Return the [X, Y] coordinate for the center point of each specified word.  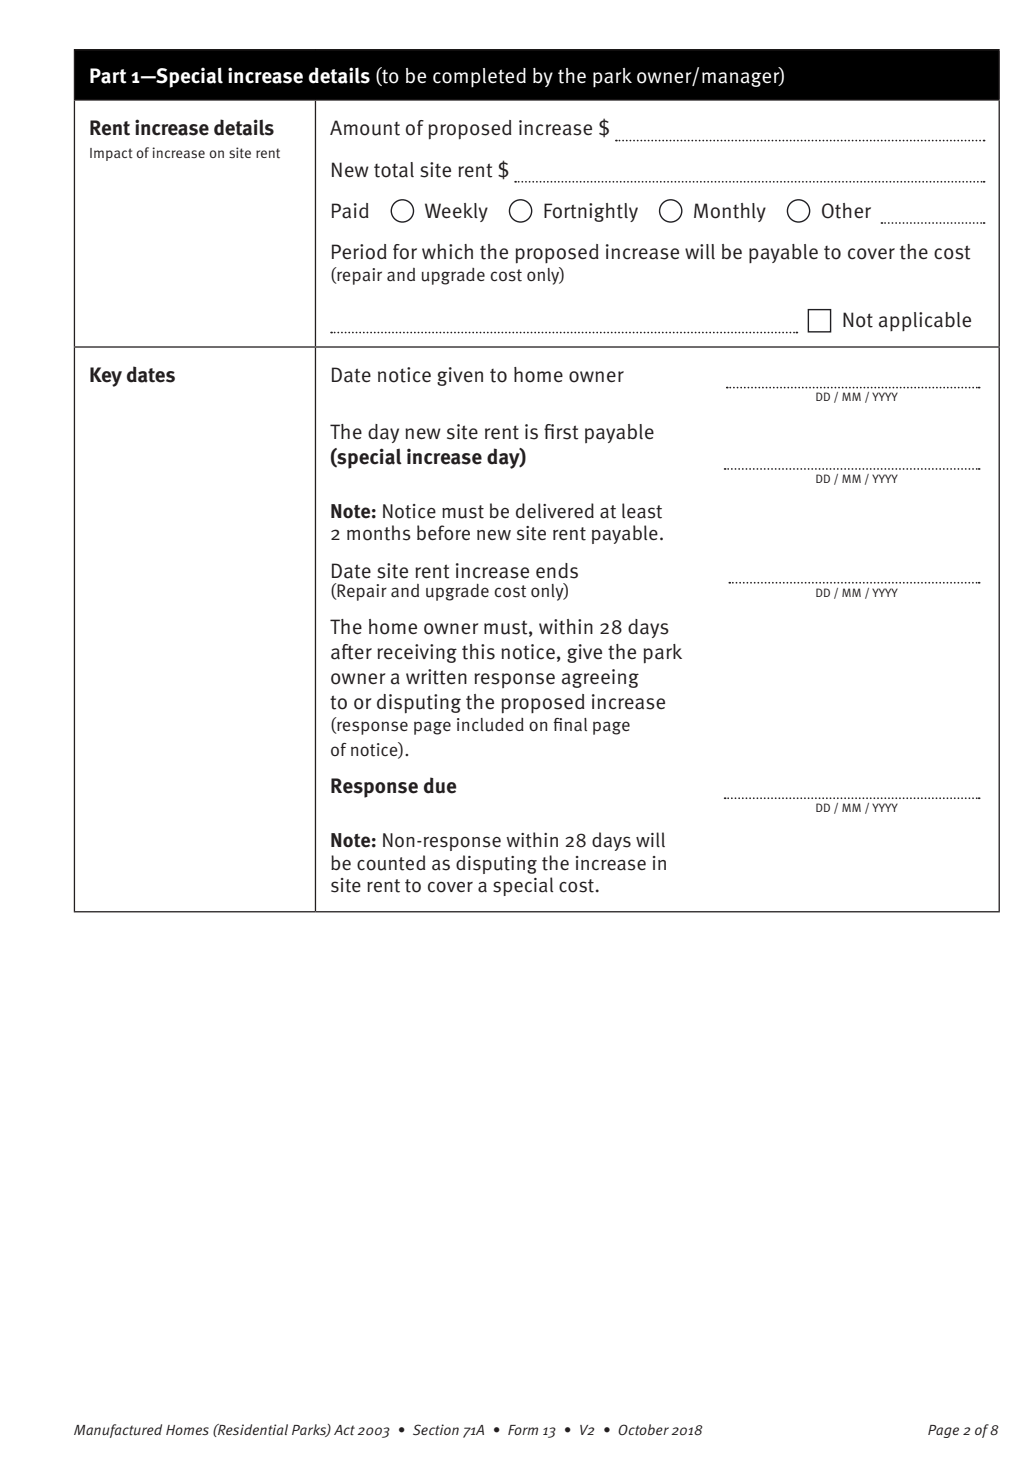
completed [479, 77]
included [490, 725]
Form [523, 1430]
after [351, 652]
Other [846, 211]
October [643, 1429]
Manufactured [118, 1431]
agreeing [600, 678]
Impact [111, 154]
